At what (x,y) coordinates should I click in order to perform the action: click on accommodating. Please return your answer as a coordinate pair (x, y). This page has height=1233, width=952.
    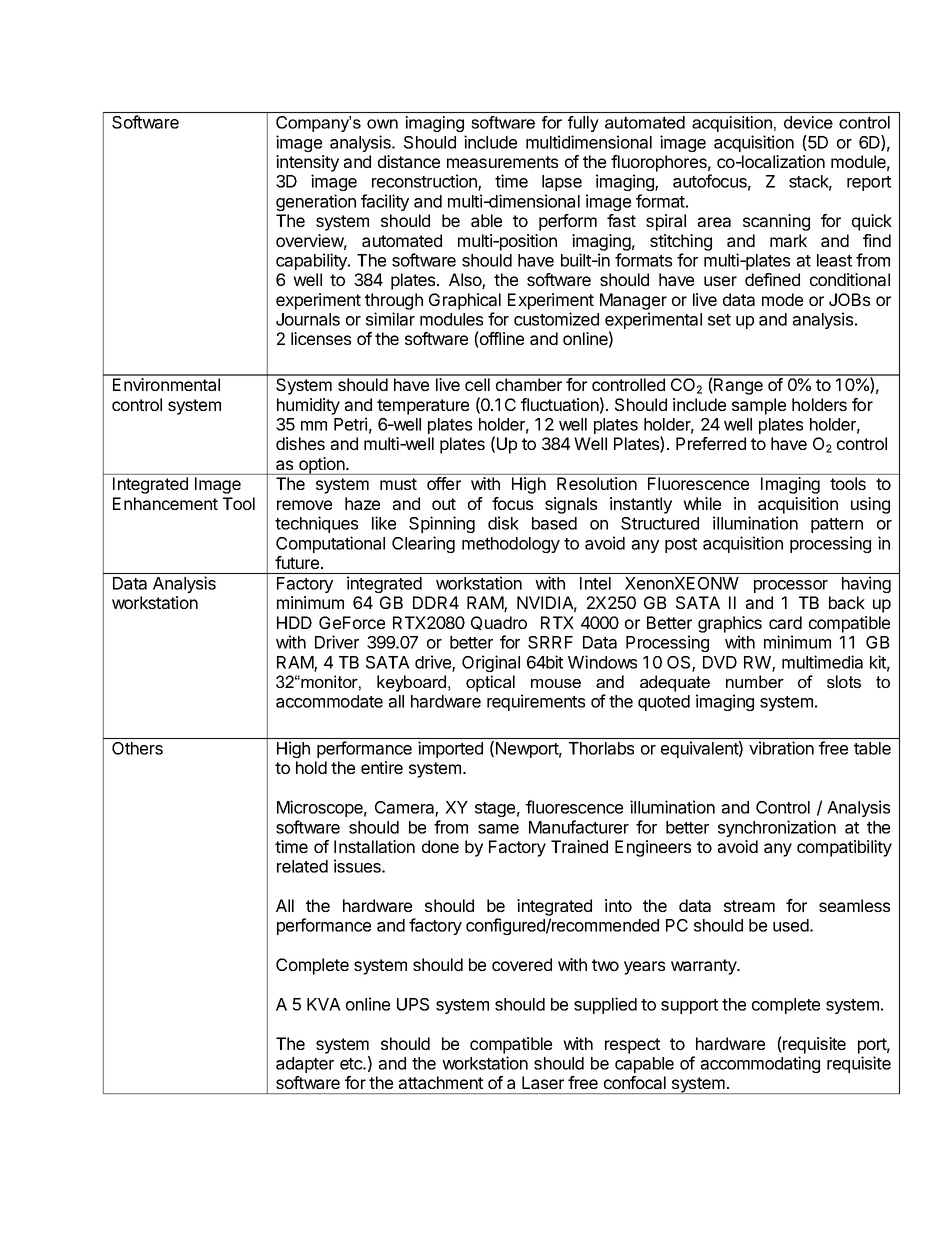
    Looking at the image, I should click on (760, 1064).
